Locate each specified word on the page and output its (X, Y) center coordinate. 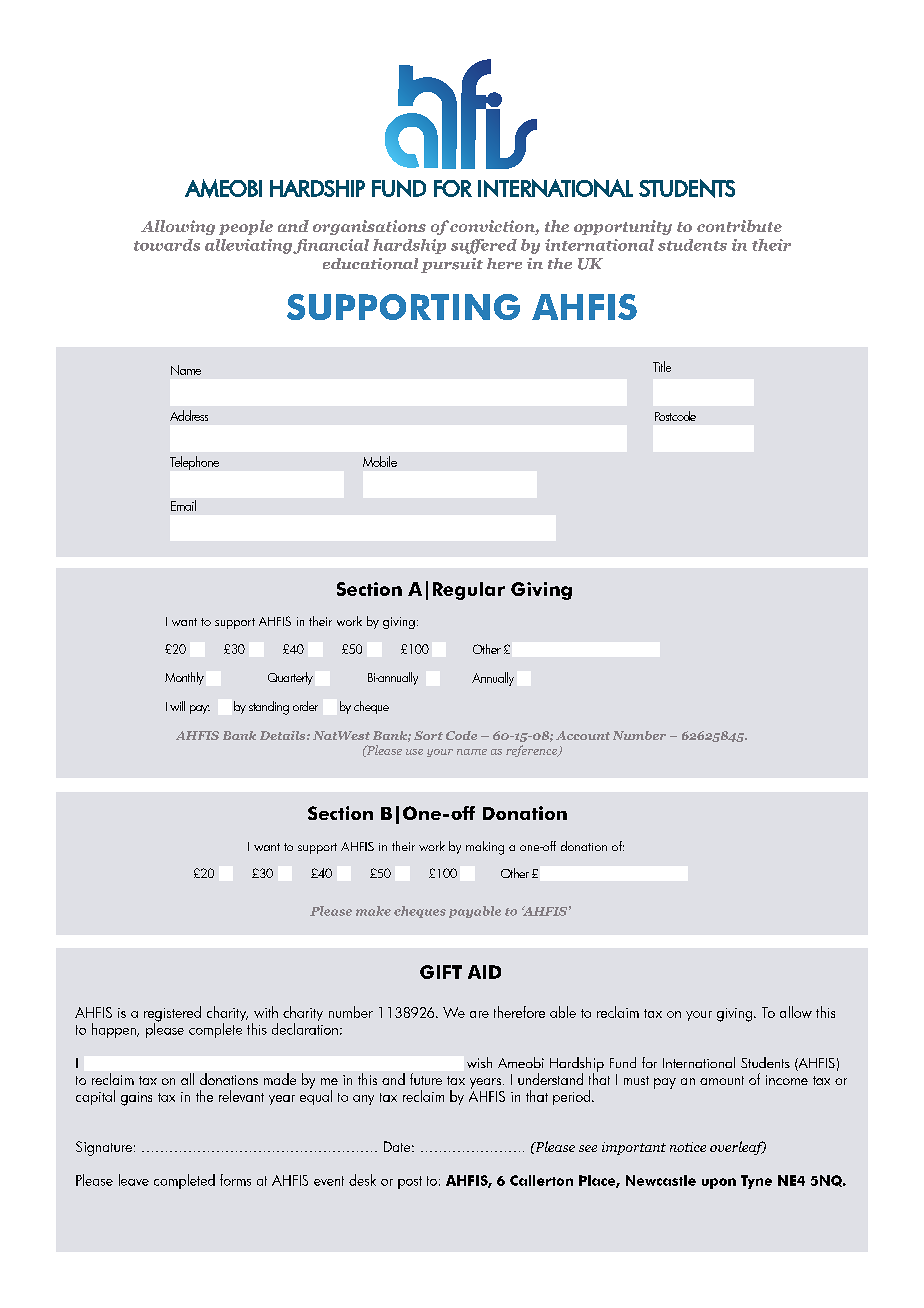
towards (167, 245)
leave (134, 1180)
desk (362, 1180)
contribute (739, 226)
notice (688, 1147)
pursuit (452, 265)
